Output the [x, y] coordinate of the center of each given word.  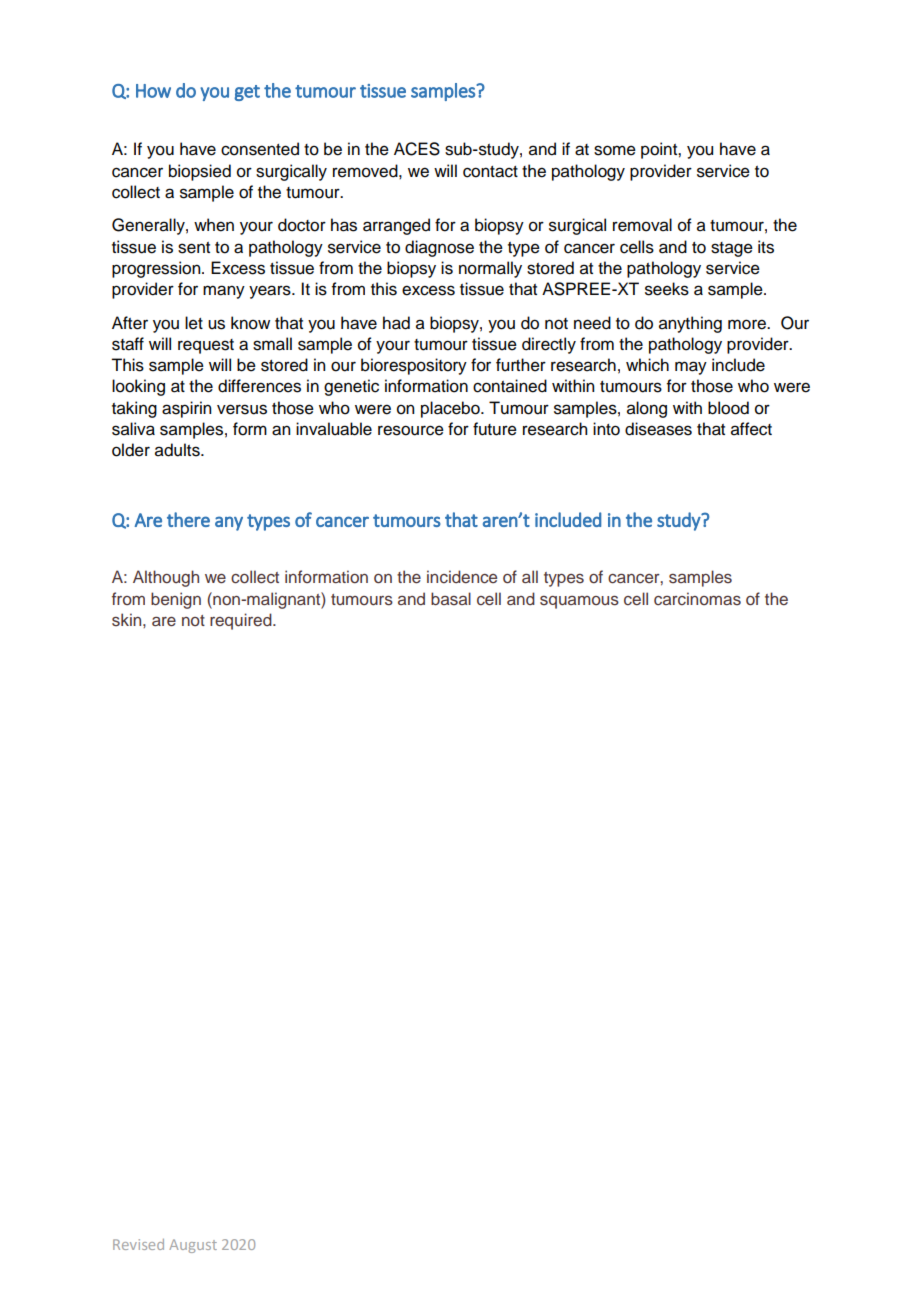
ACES [417, 149]
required [242, 621]
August [193, 1246]
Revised [138, 1244]
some [615, 150]
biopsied [200, 172]
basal [451, 598]
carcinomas [697, 598]
